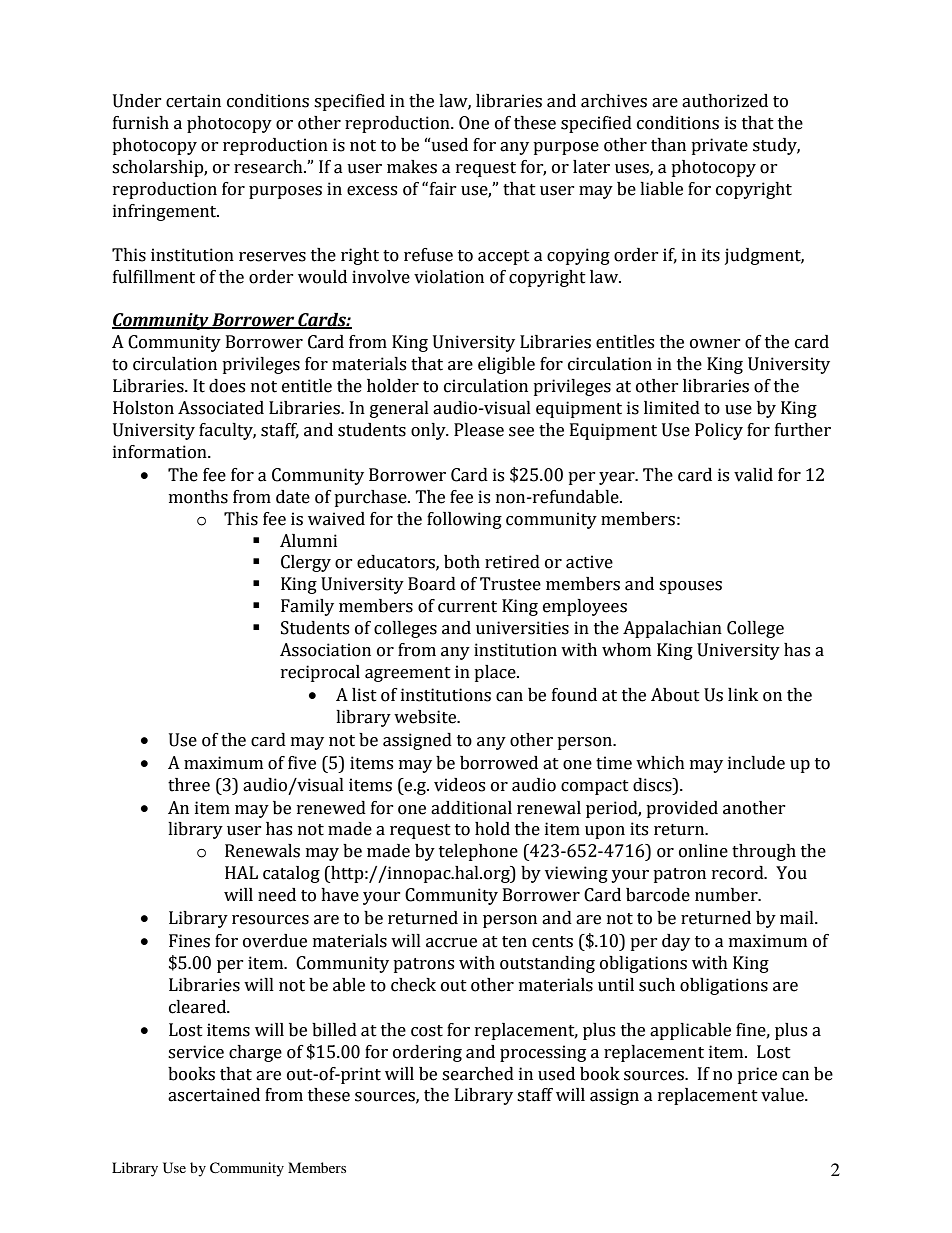 The height and width of the screenshot is (1233, 952). Describe the element at coordinates (189, 785) in the screenshot. I see `three` at that location.
